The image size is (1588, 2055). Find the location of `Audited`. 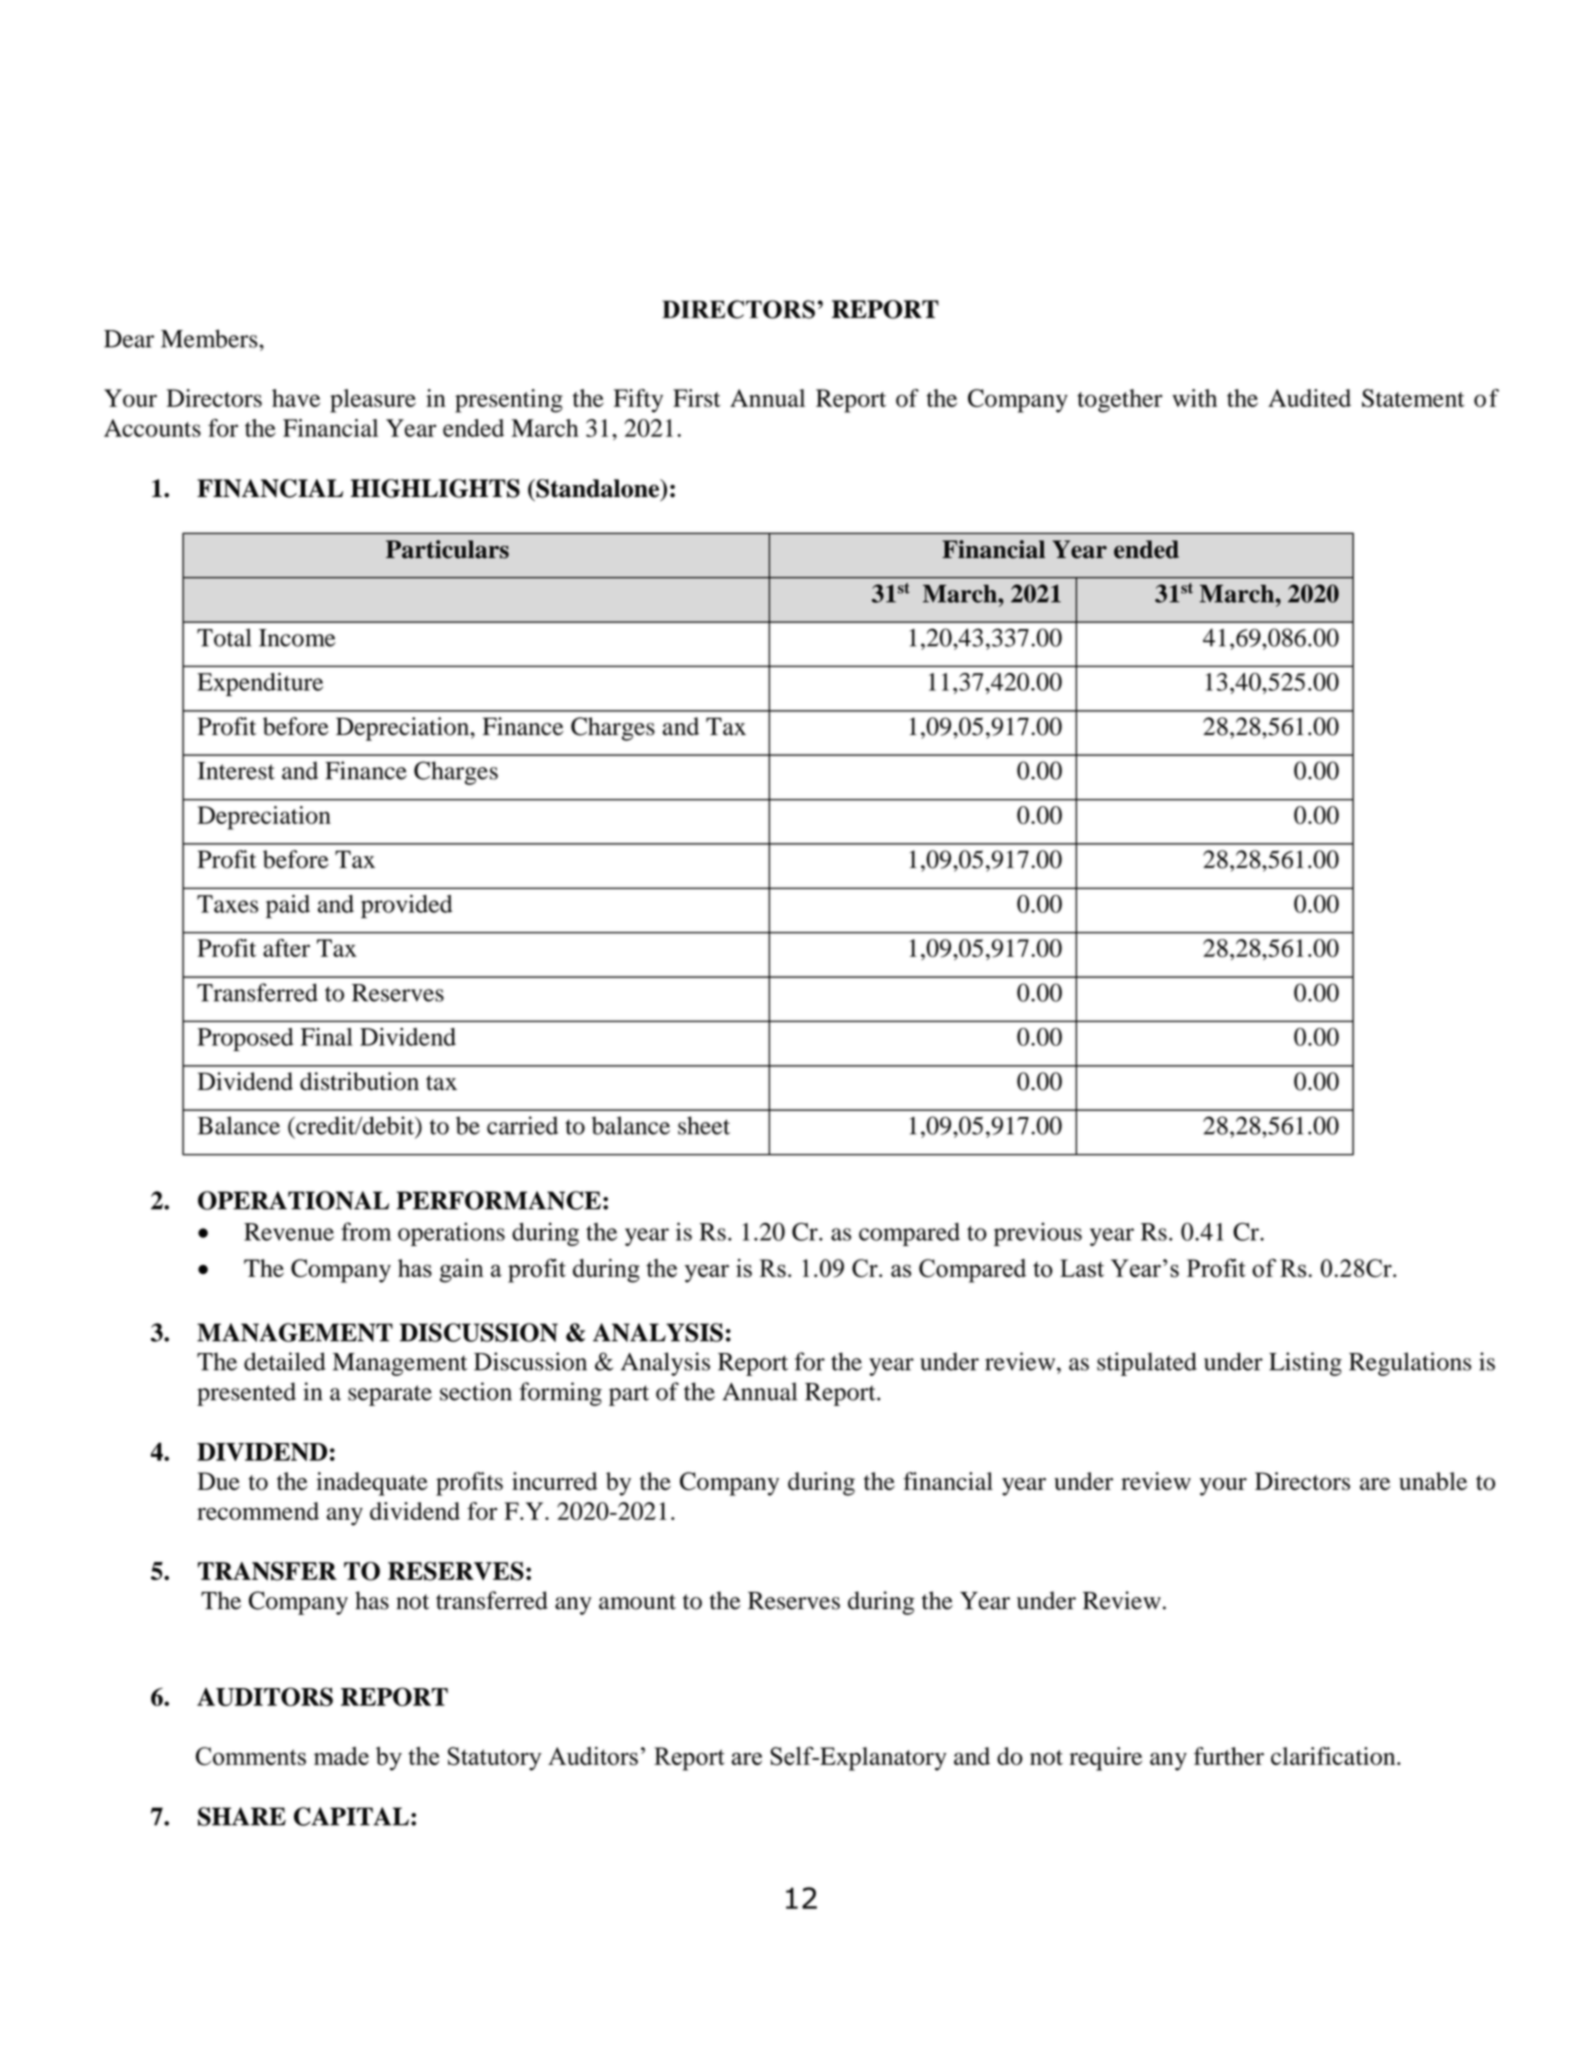

Audited is located at coordinates (1309, 398).
